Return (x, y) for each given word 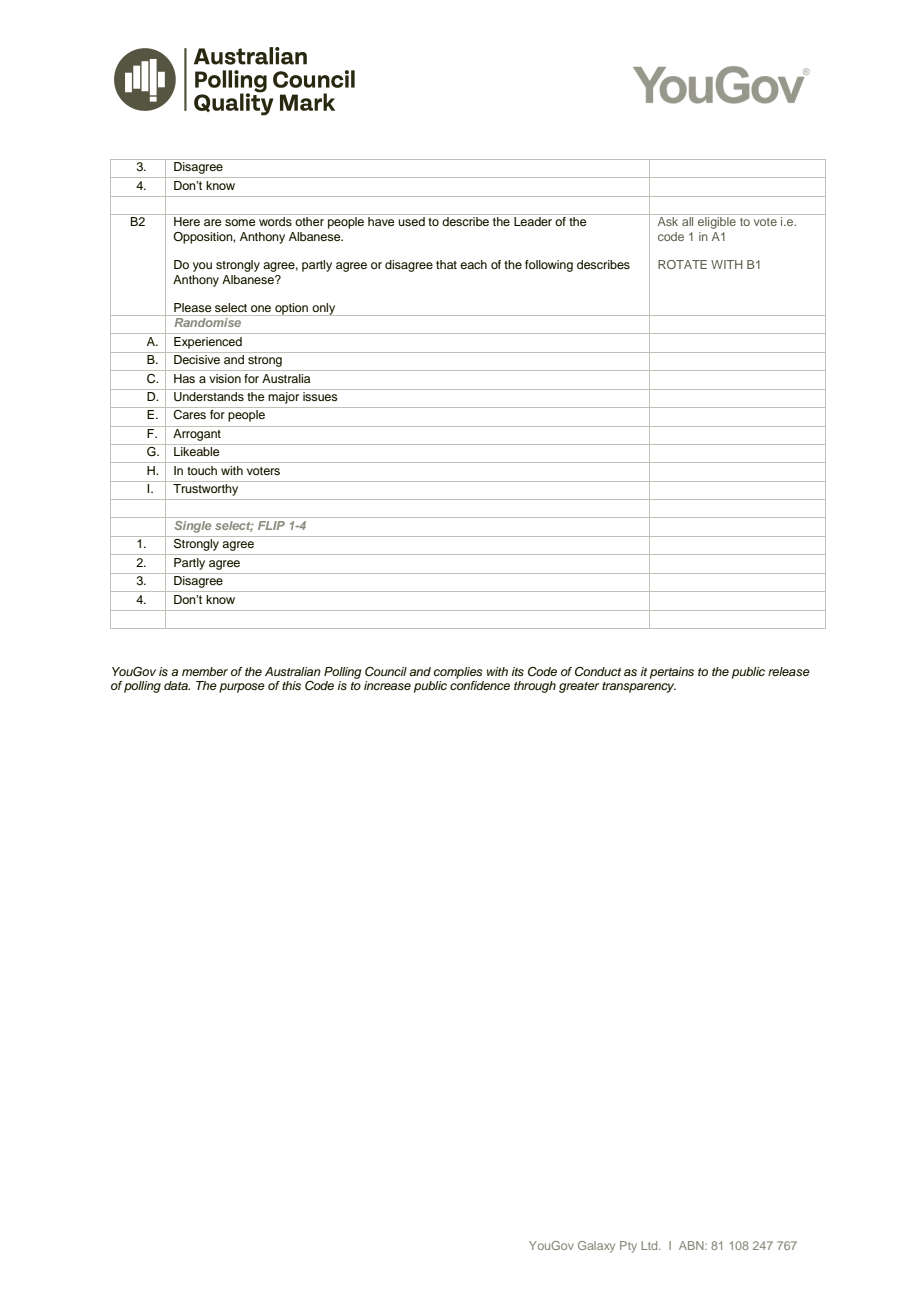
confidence (480, 685)
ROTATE (682, 264)
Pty (628, 1247)
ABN (692, 1245)
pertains (672, 673)
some (240, 222)
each (473, 264)
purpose (242, 688)
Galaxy (596, 1247)
